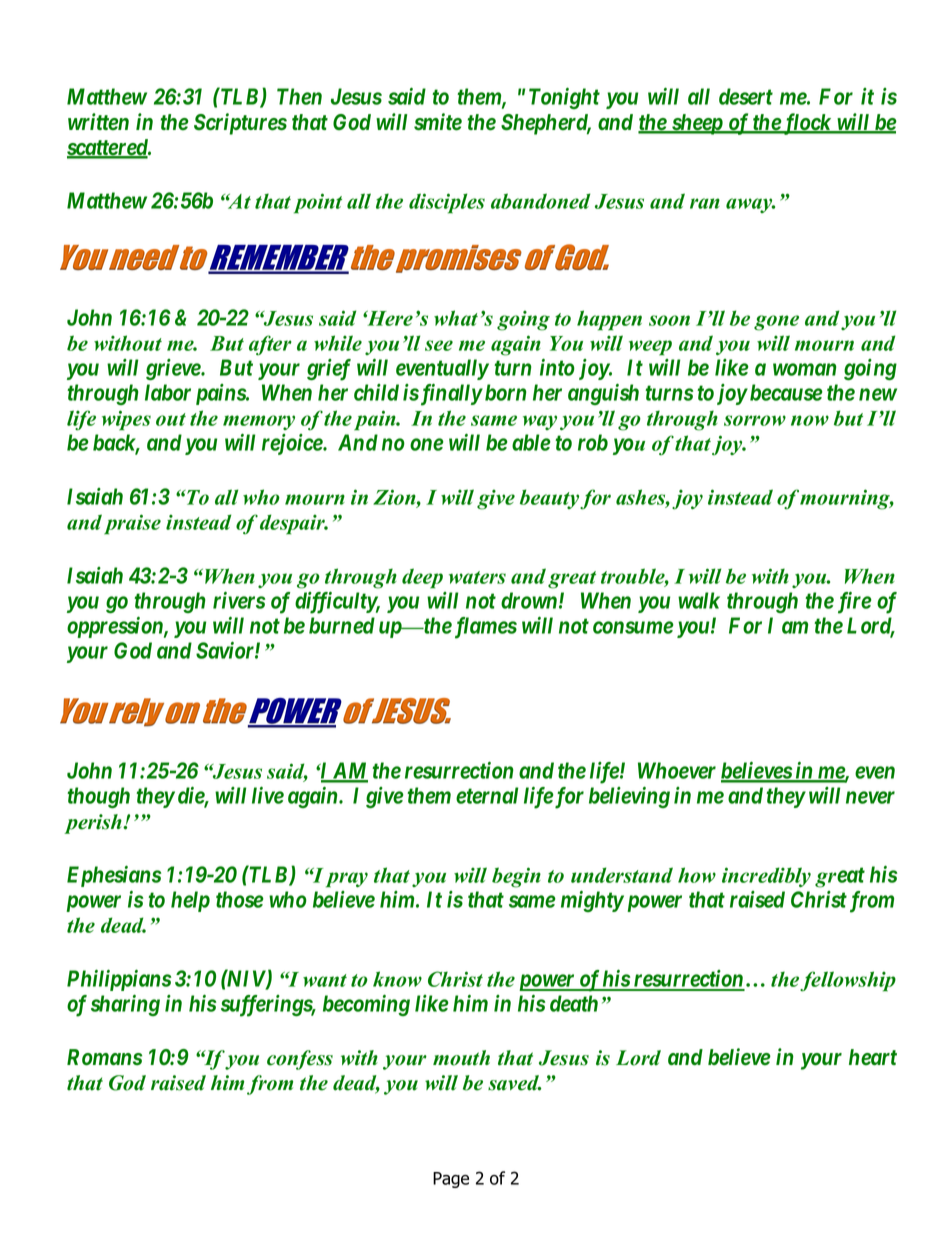 The height and width of the document is (1233, 952). What do you see at coordinates (531, 442) in the document?
I see `able` at bounding box center [531, 442].
